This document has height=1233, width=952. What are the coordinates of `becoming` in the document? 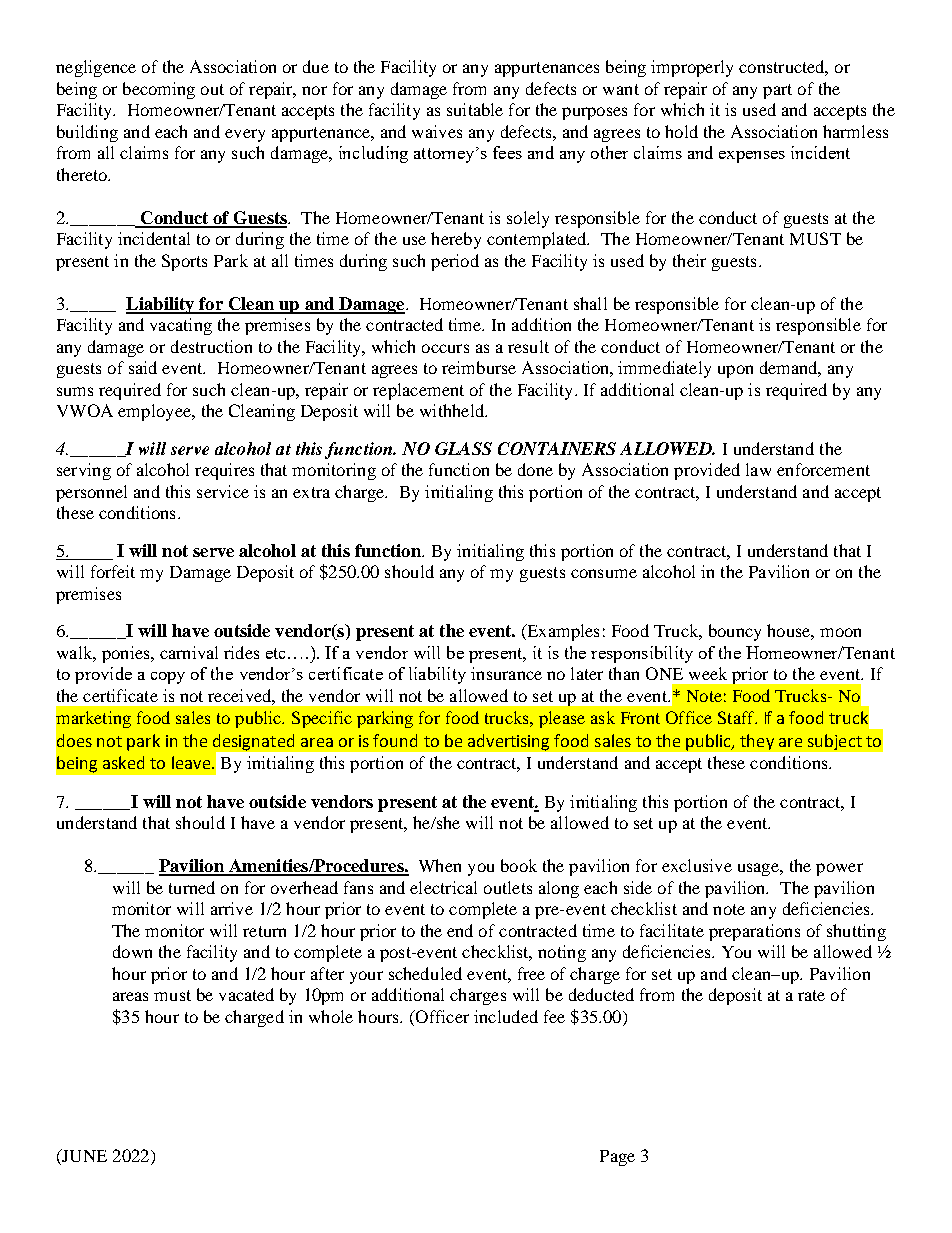 It's located at (159, 90).
